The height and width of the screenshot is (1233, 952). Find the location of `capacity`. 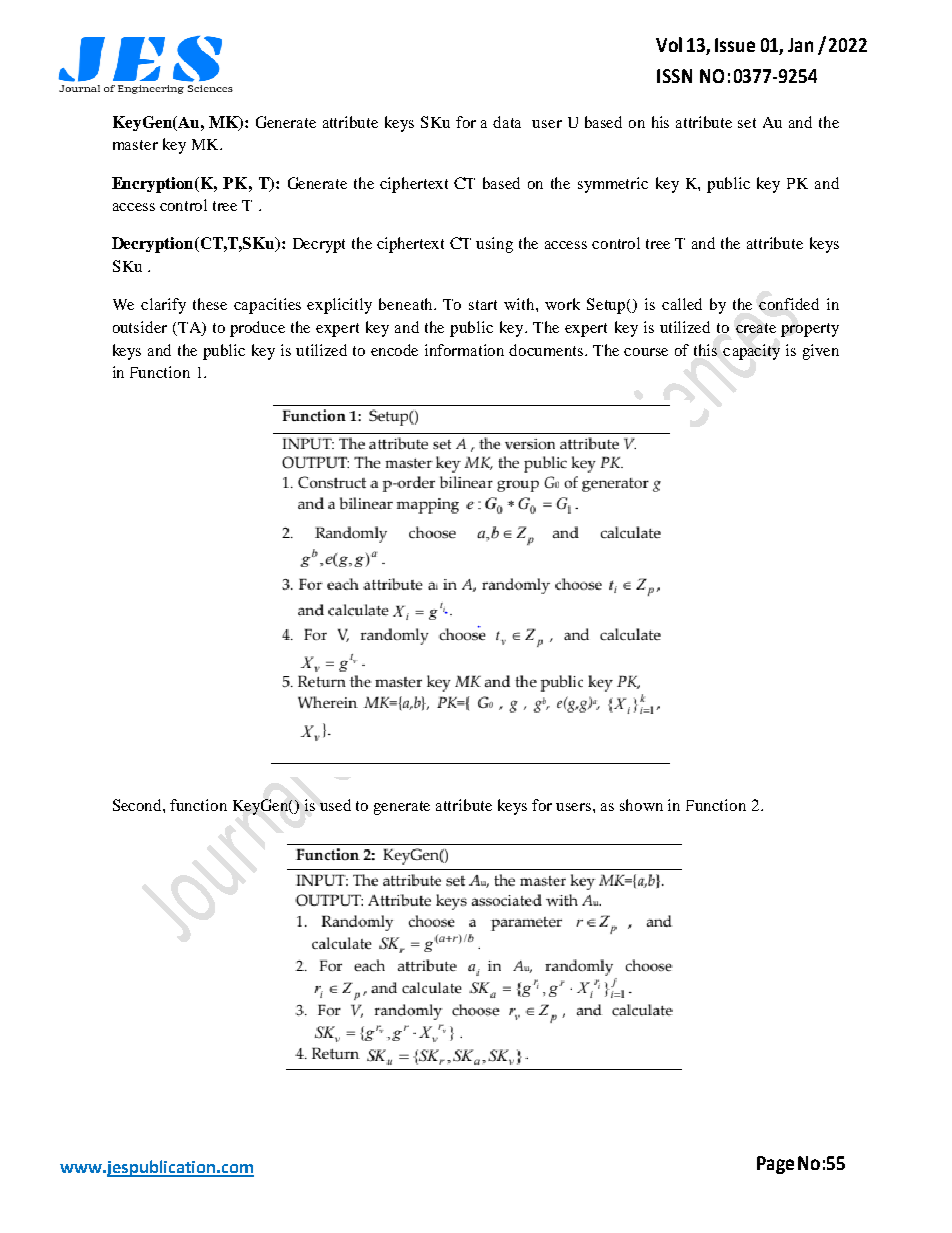

capacity is located at coordinates (751, 352).
